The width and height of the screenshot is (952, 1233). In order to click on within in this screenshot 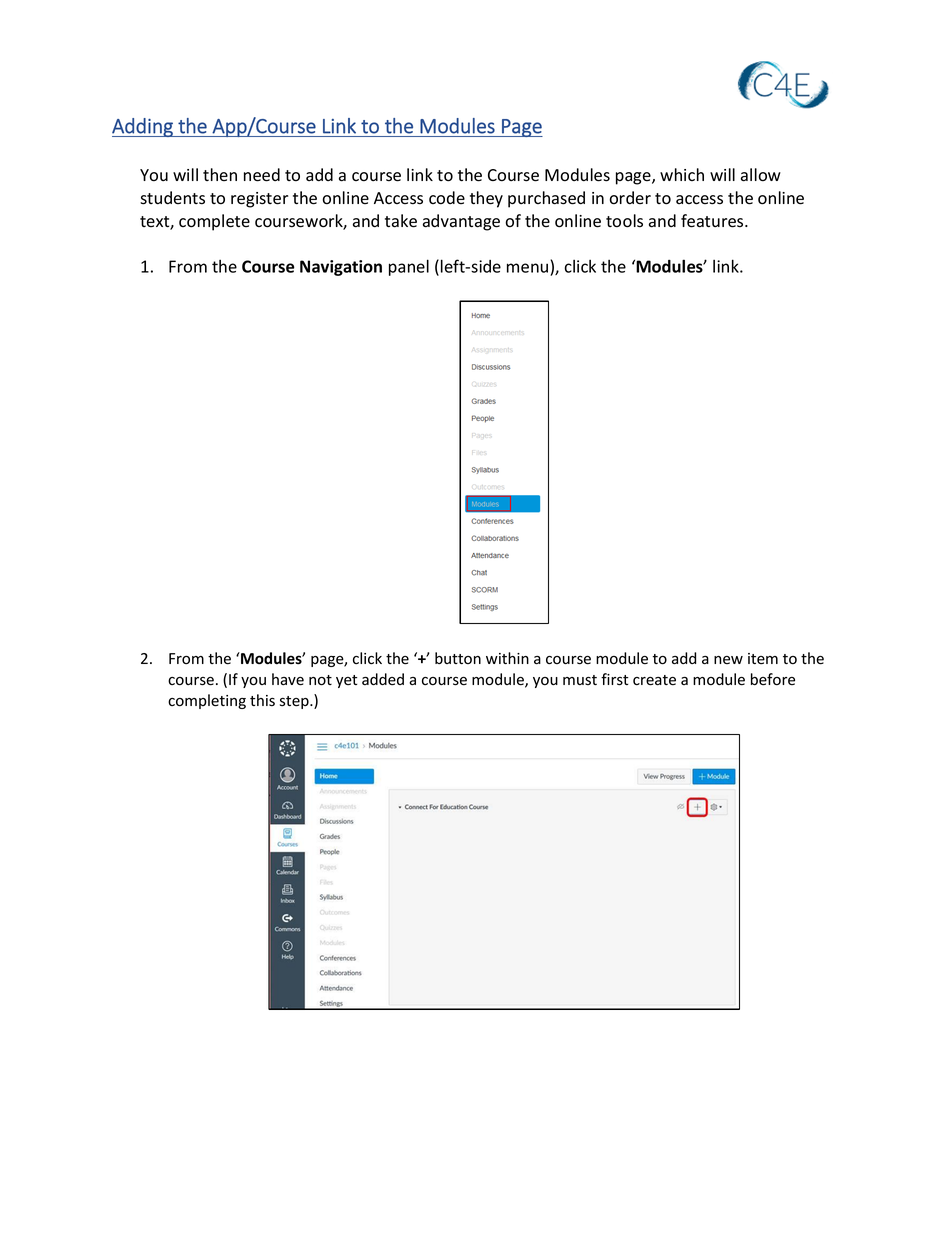, I will do `click(507, 658)`.
